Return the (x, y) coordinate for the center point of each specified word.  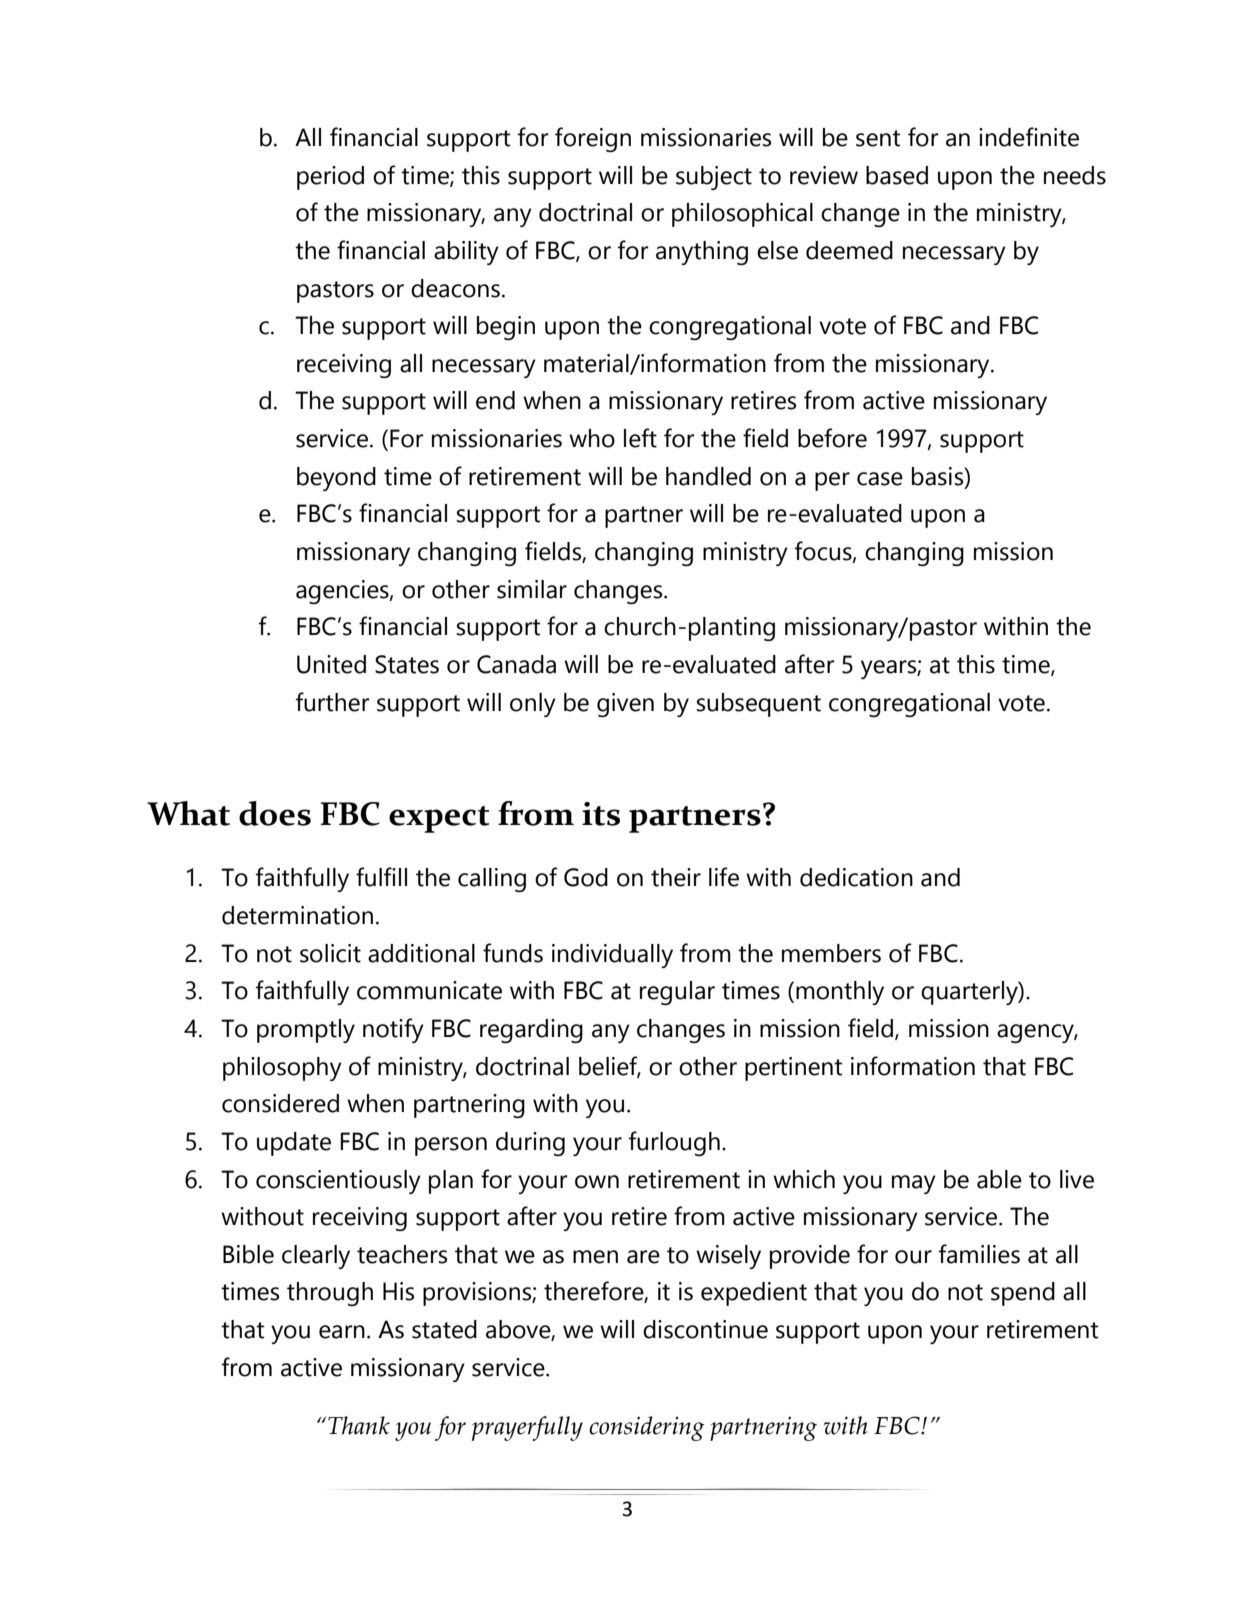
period (330, 178)
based (897, 175)
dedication (856, 877)
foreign (593, 139)
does (275, 813)
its (601, 814)
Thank (359, 1425)
